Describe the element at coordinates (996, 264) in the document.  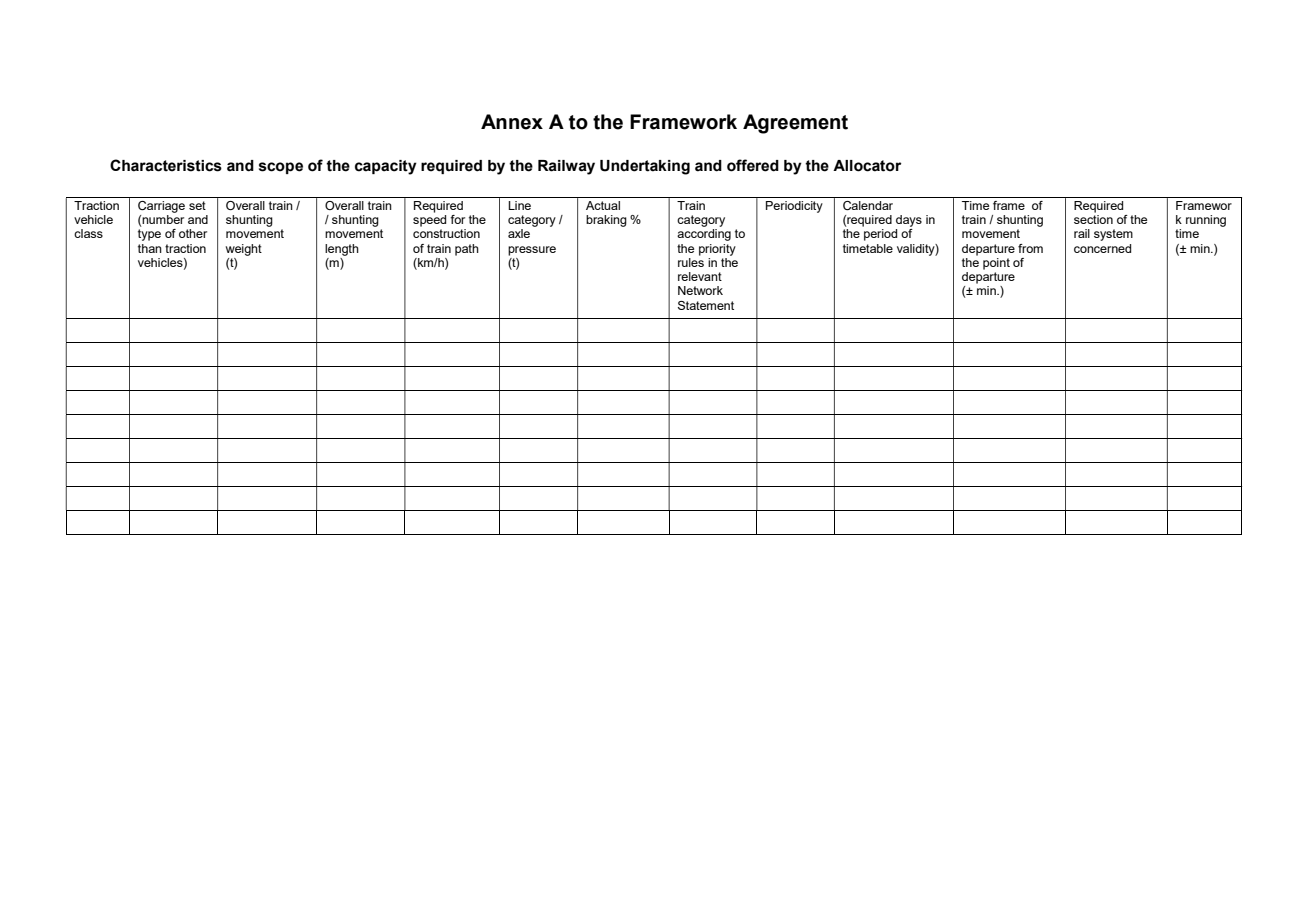
I see `point` at that location.
